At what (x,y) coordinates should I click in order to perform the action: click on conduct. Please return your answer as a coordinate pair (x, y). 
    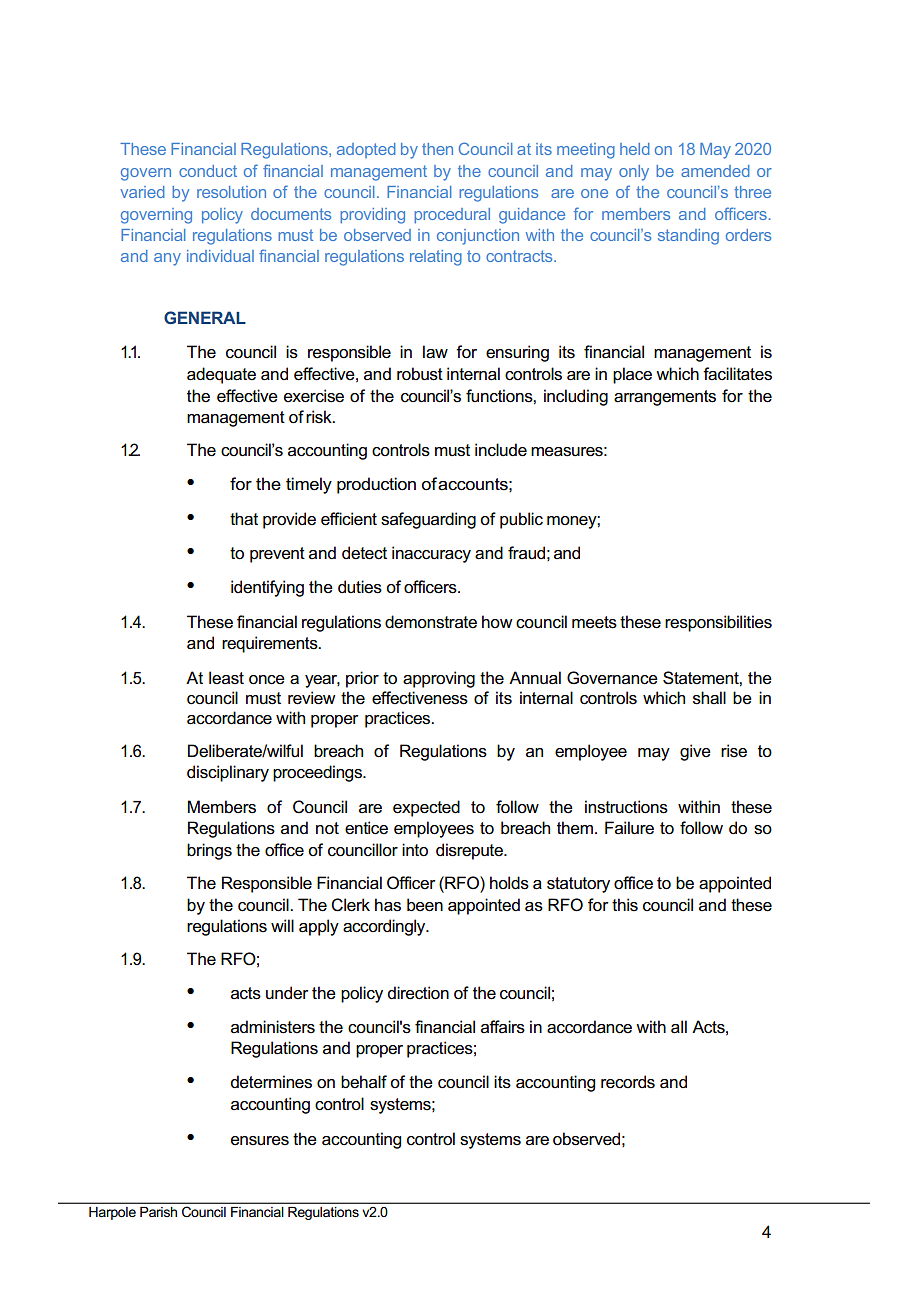
    Looking at the image, I should click on (208, 171).
